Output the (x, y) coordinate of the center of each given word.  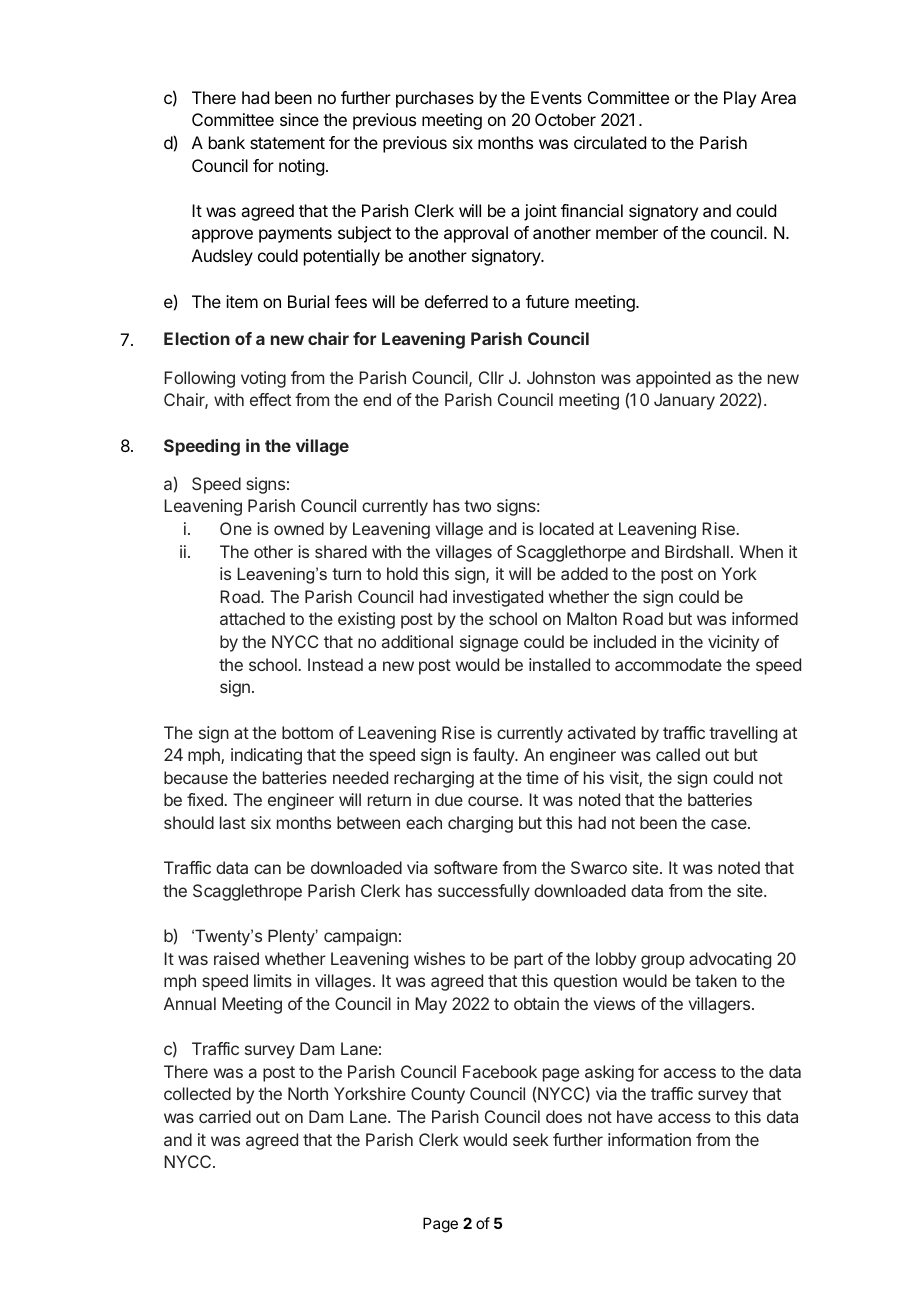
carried (225, 1116)
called (678, 754)
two (477, 506)
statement (287, 143)
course (494, 801)
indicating (266, 756)
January (684, 401)
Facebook (500, 1071)
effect (270, 399)
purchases (435, 99)
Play (740, 99)
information (649, 1139)
